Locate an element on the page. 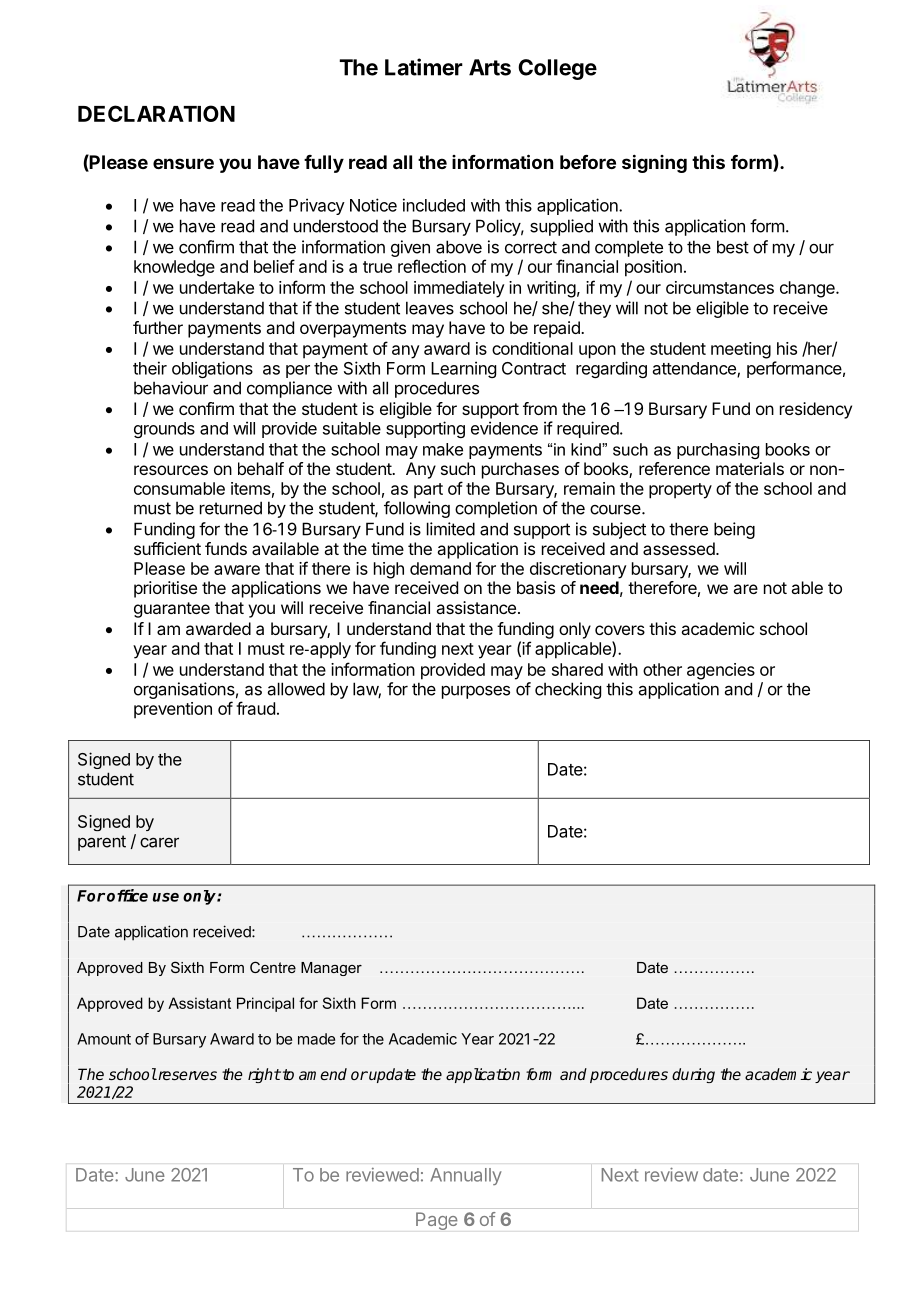  signing is located at coordinates (654, 163).
